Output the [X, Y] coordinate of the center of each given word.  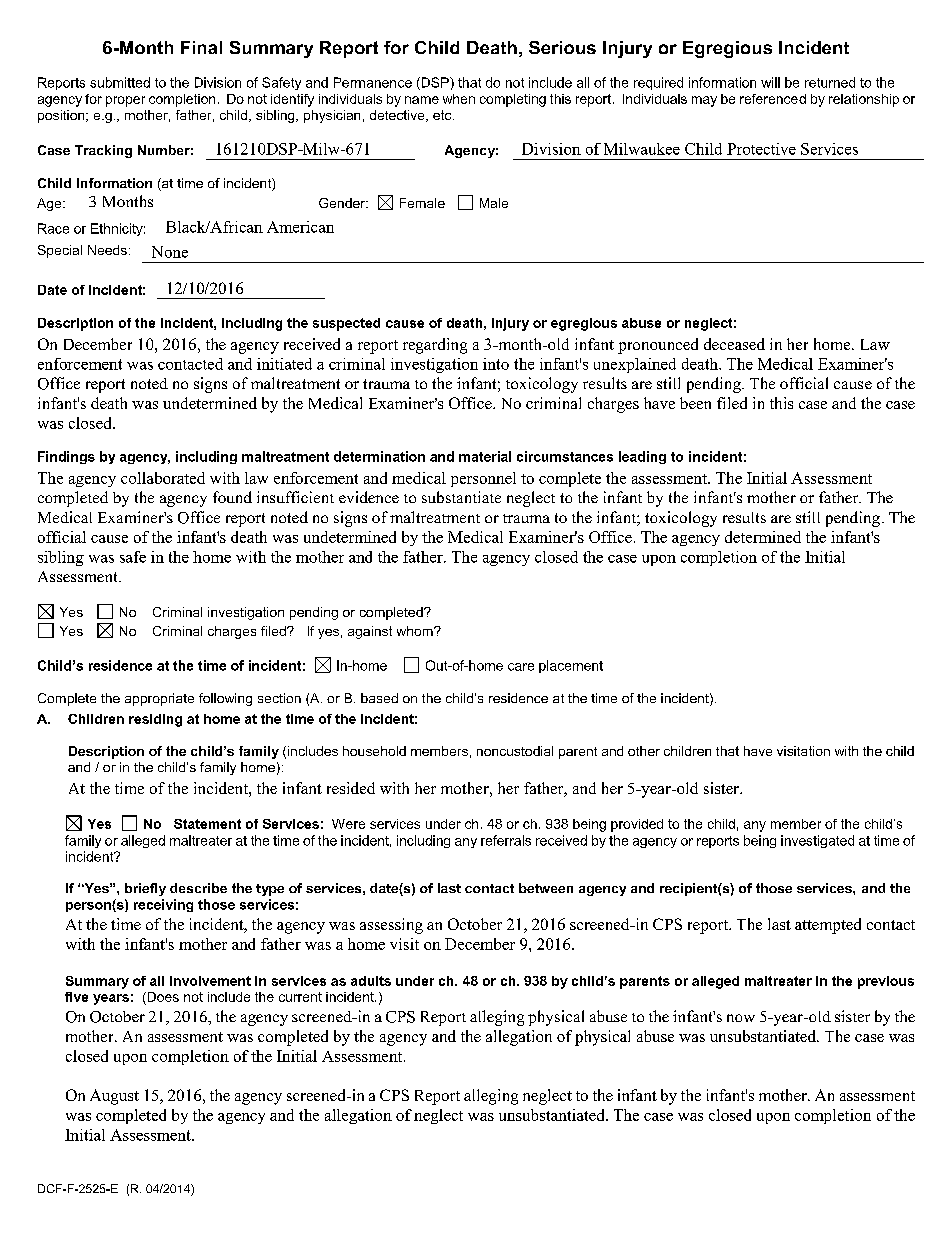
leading [642, 457]
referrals [506, 840]
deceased [734, 344]
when [459, 99]
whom [416, 631]
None [170, 252]
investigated [817, 841]
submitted [120, 82]
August [114, 1097]
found [232, 497]
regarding [435, 346]
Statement [207, 824]
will [770, 82]
